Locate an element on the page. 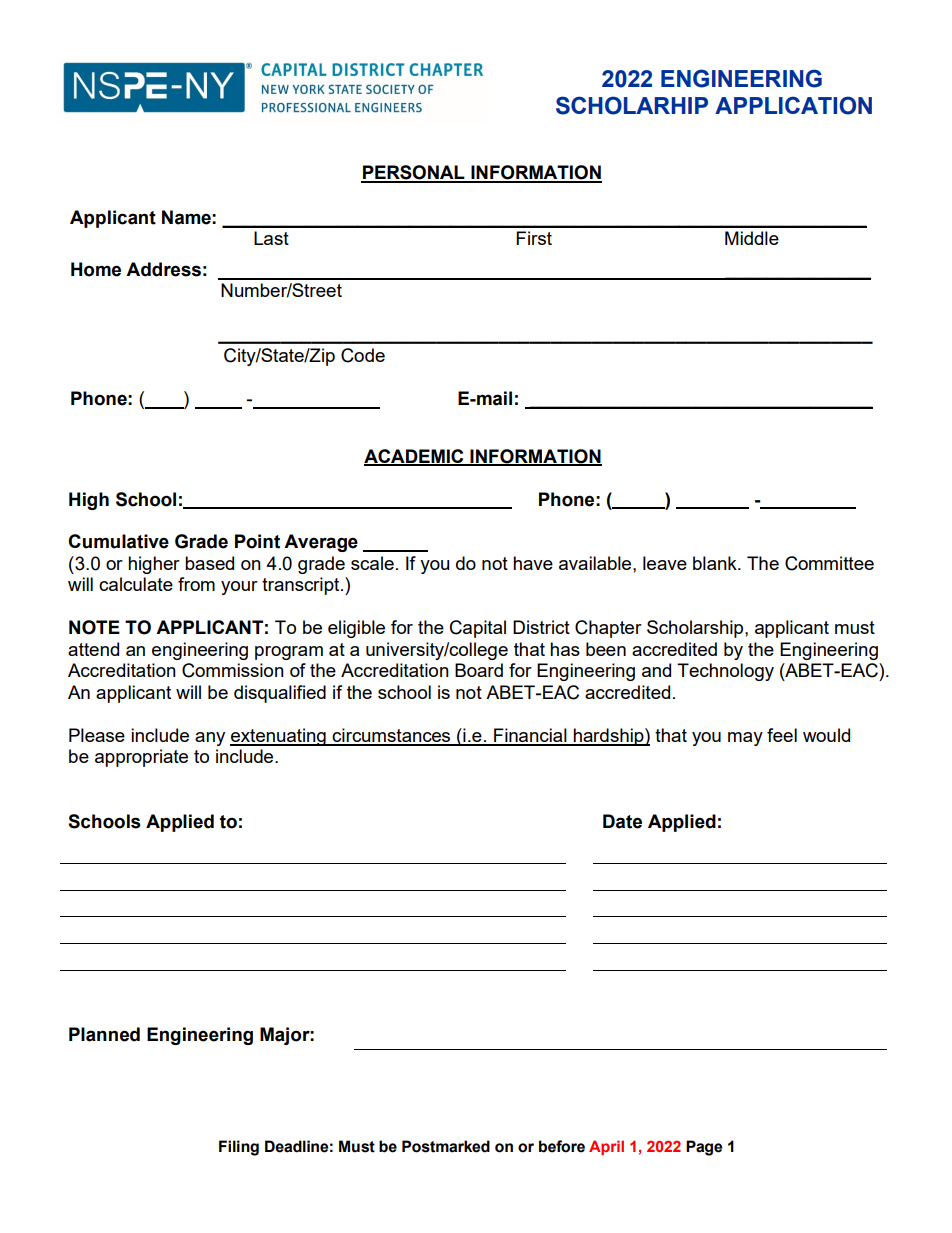 The image size is (952, 1233). Filing is located at coordinates (239, 1148).
